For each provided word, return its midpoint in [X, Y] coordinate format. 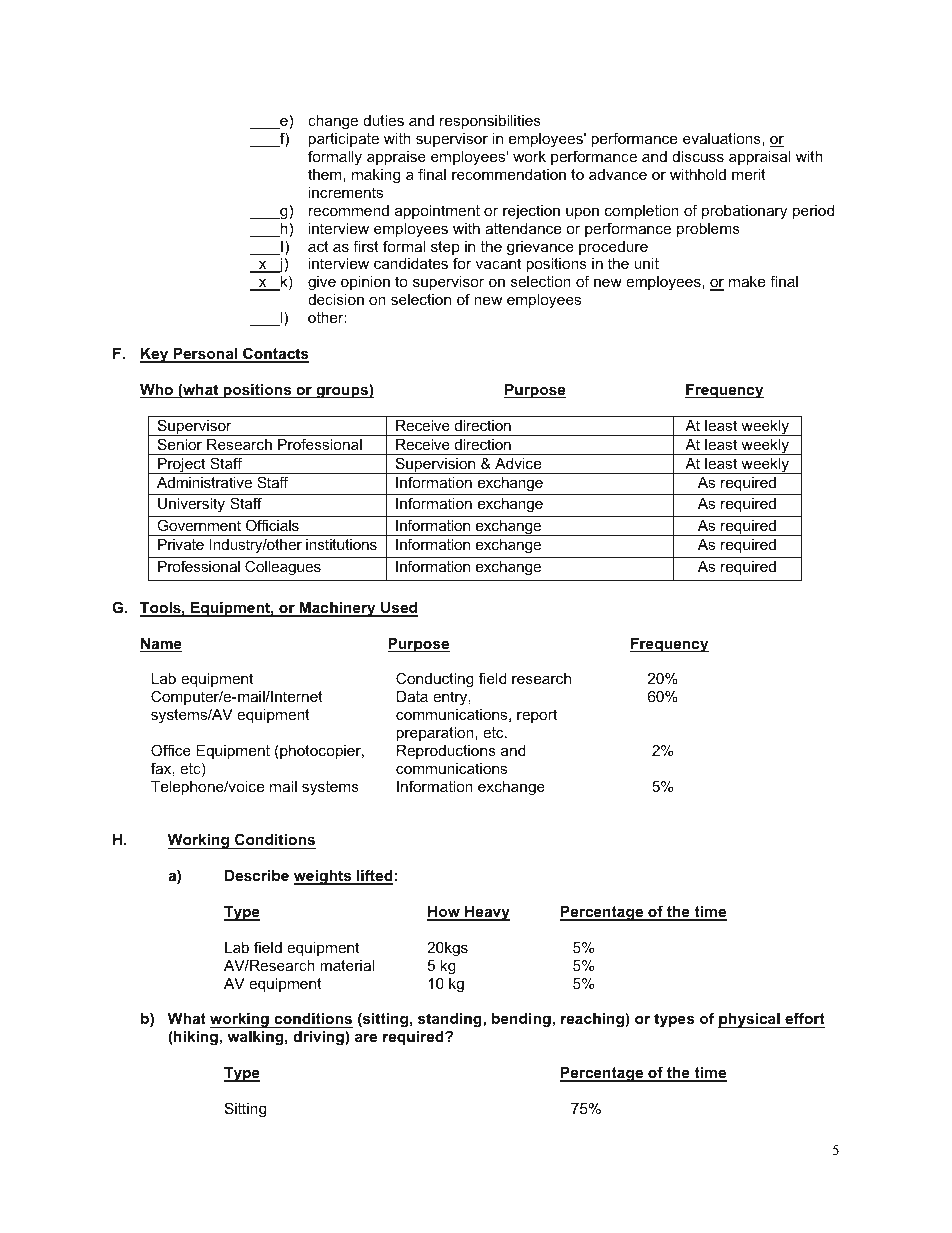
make [747, 281]
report [537, 716]
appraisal [760, 158]
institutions [341, 544]
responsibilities [490, 122]
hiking [195, 1038]
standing [451, 1020]
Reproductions [446, 752]
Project [182, 466]
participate [343, 140]
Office [171, 750]
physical [750, 1020]
